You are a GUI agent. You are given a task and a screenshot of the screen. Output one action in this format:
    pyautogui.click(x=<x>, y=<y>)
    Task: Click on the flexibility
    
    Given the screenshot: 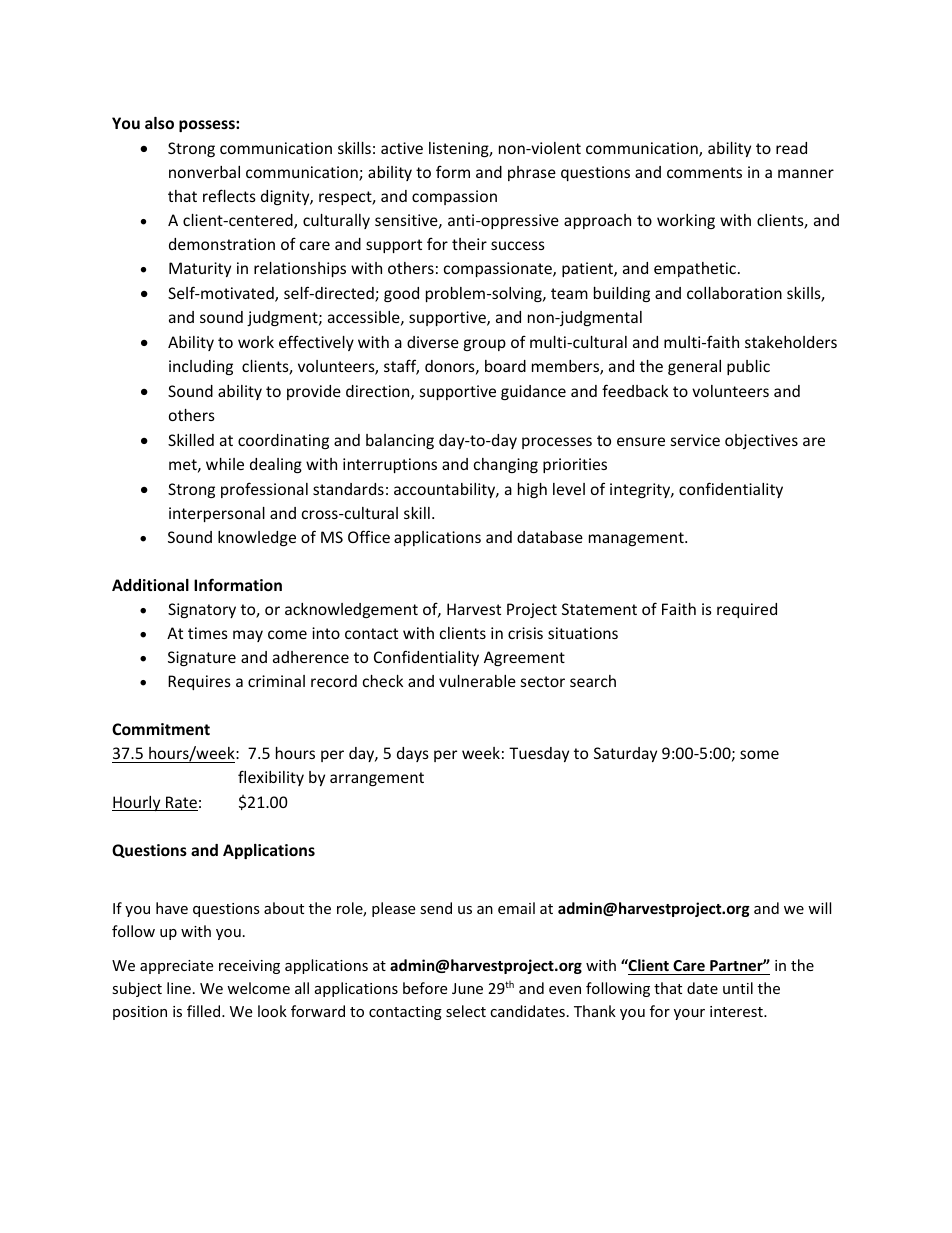 What is the action you would take?
    pyautogui.click(x=271, y=778)
